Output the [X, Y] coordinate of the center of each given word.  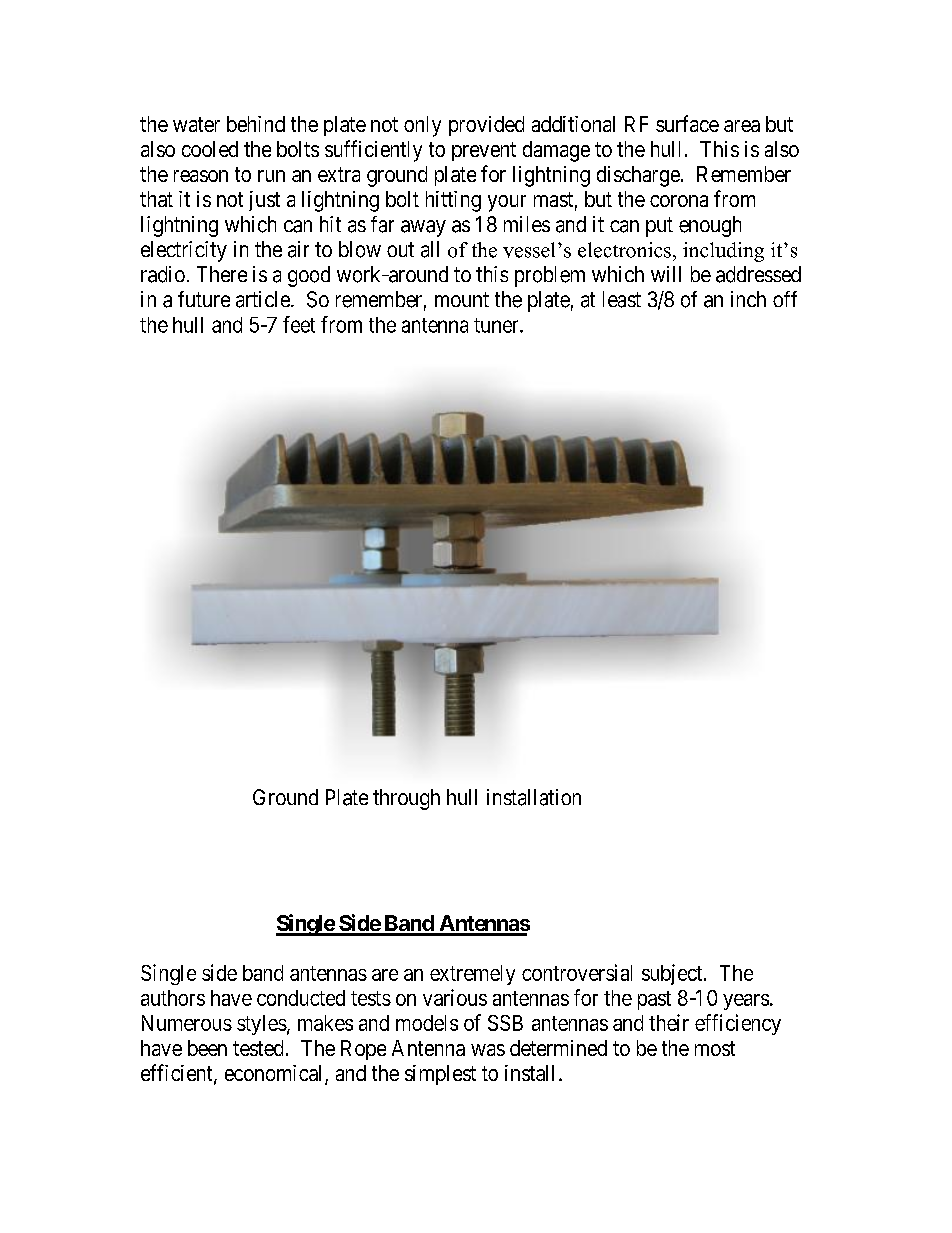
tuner [497, 325]
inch [748, 299]
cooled [210, 149]
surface [687, 123]
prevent [484, 151]
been [207, 1048]
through [406, 799]
